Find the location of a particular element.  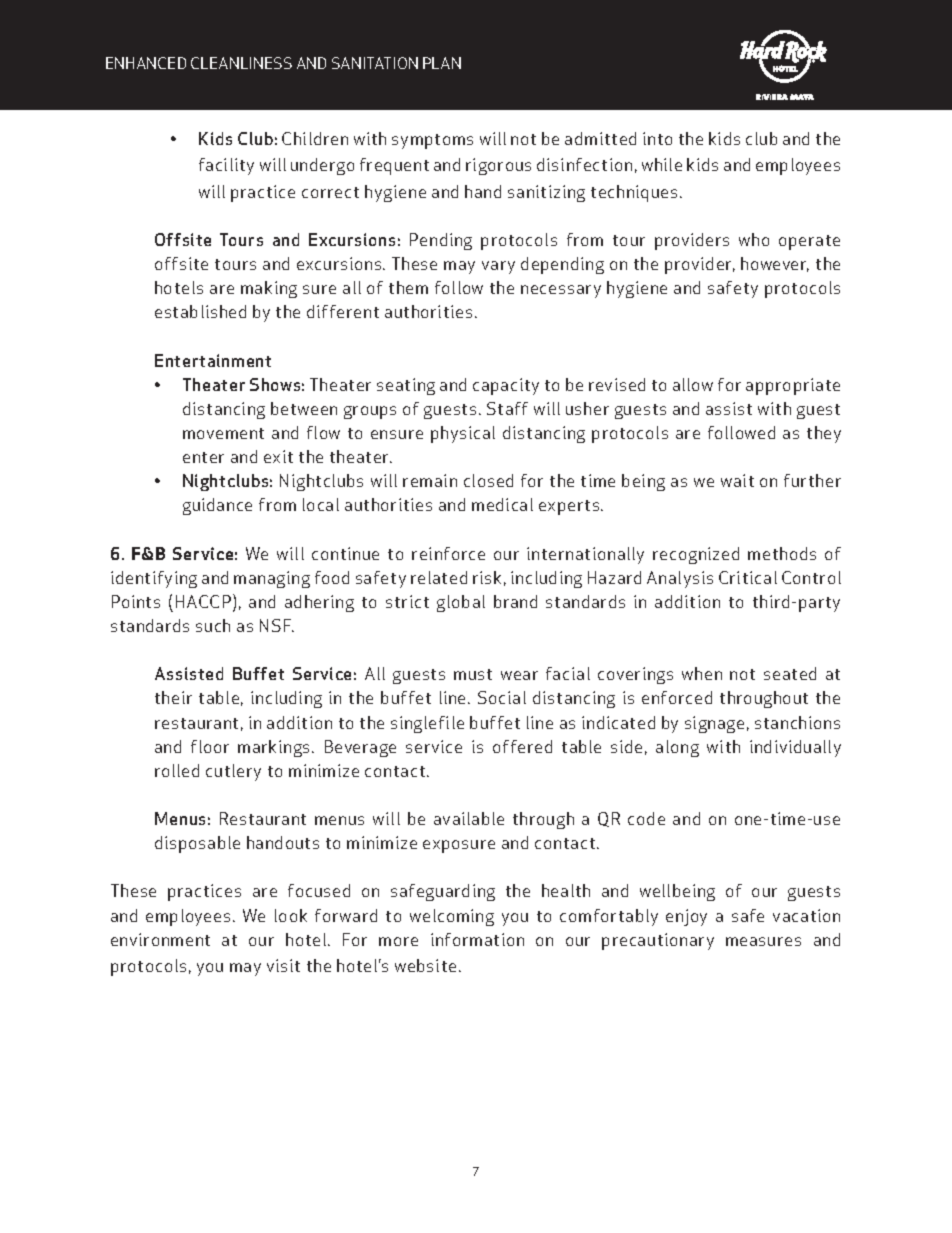

must is located at coordinates (473, 674).
